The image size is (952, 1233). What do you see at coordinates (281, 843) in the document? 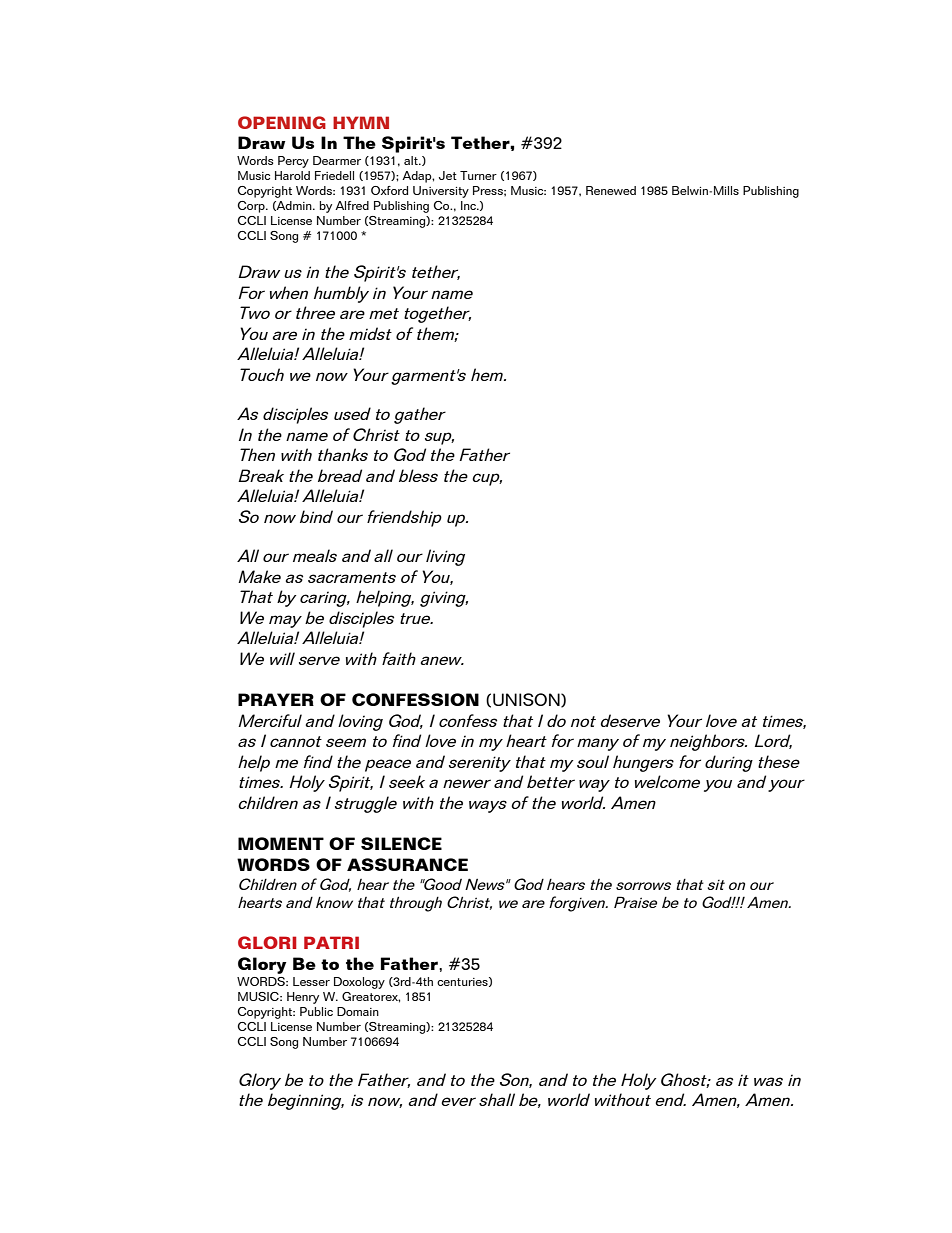
I see `MOMENT` at bounding box center [281, 843].
